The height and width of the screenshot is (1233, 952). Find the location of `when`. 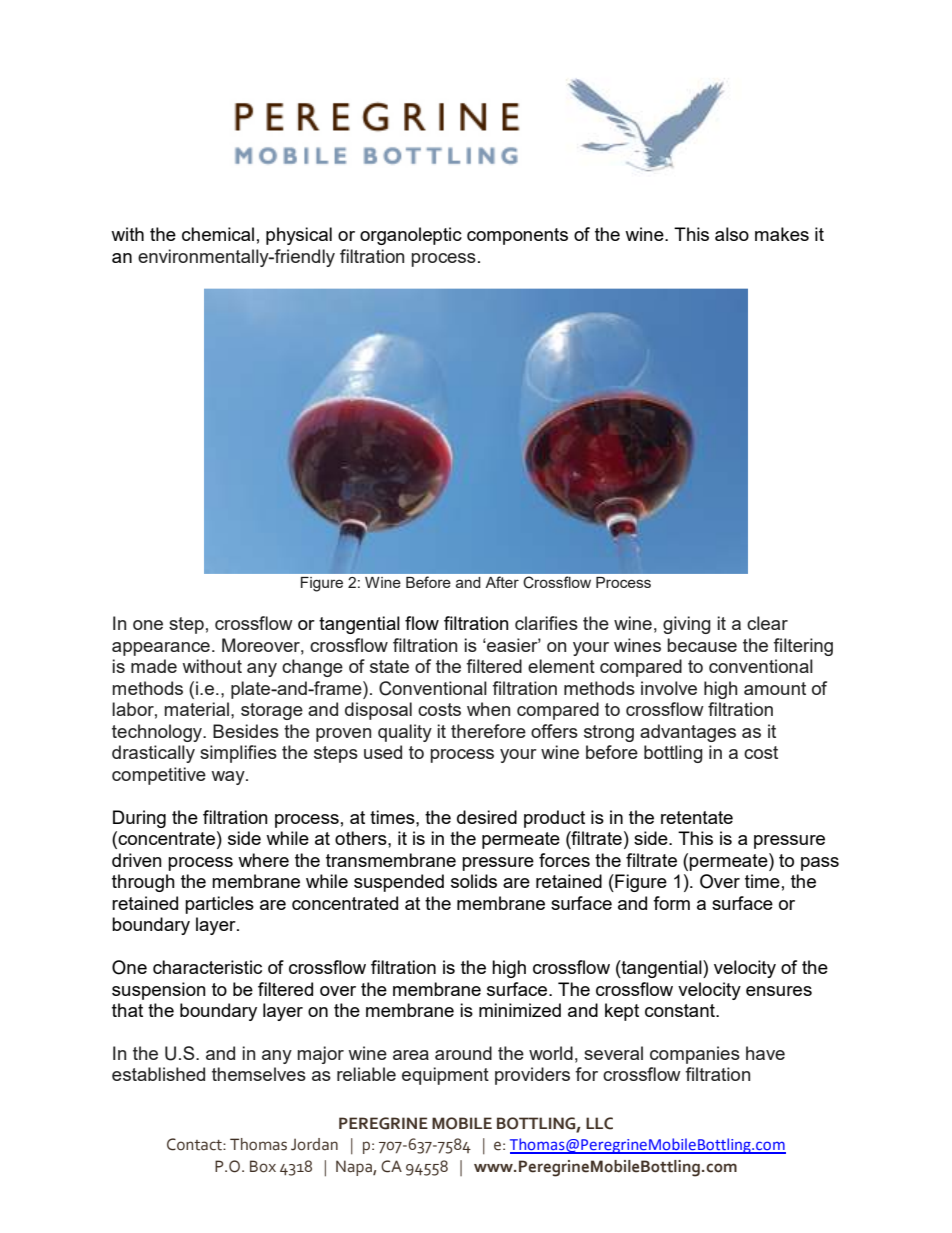

when is located at coordinates (488, 709).
